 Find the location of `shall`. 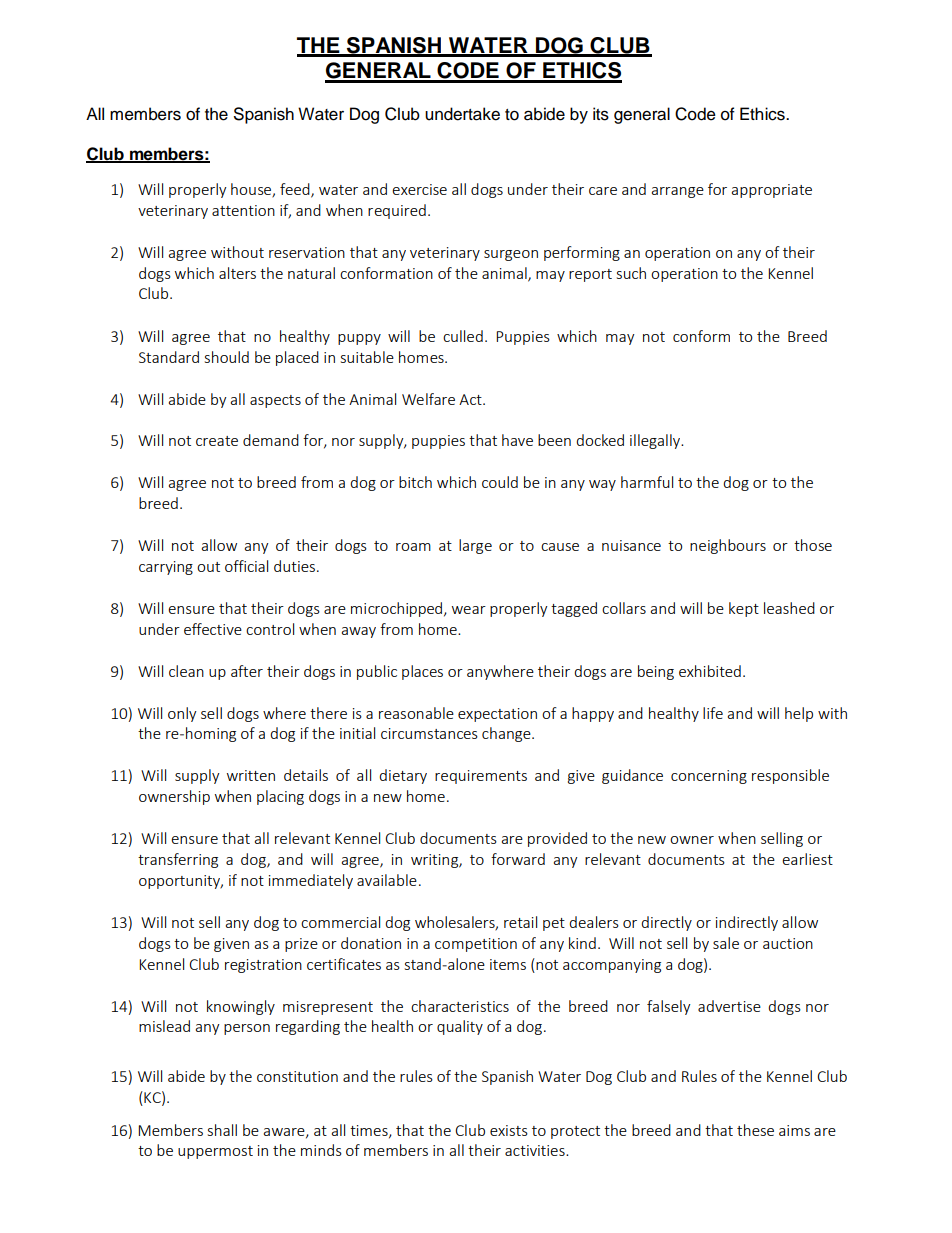

shall is located at coordinates (222, 1130).
